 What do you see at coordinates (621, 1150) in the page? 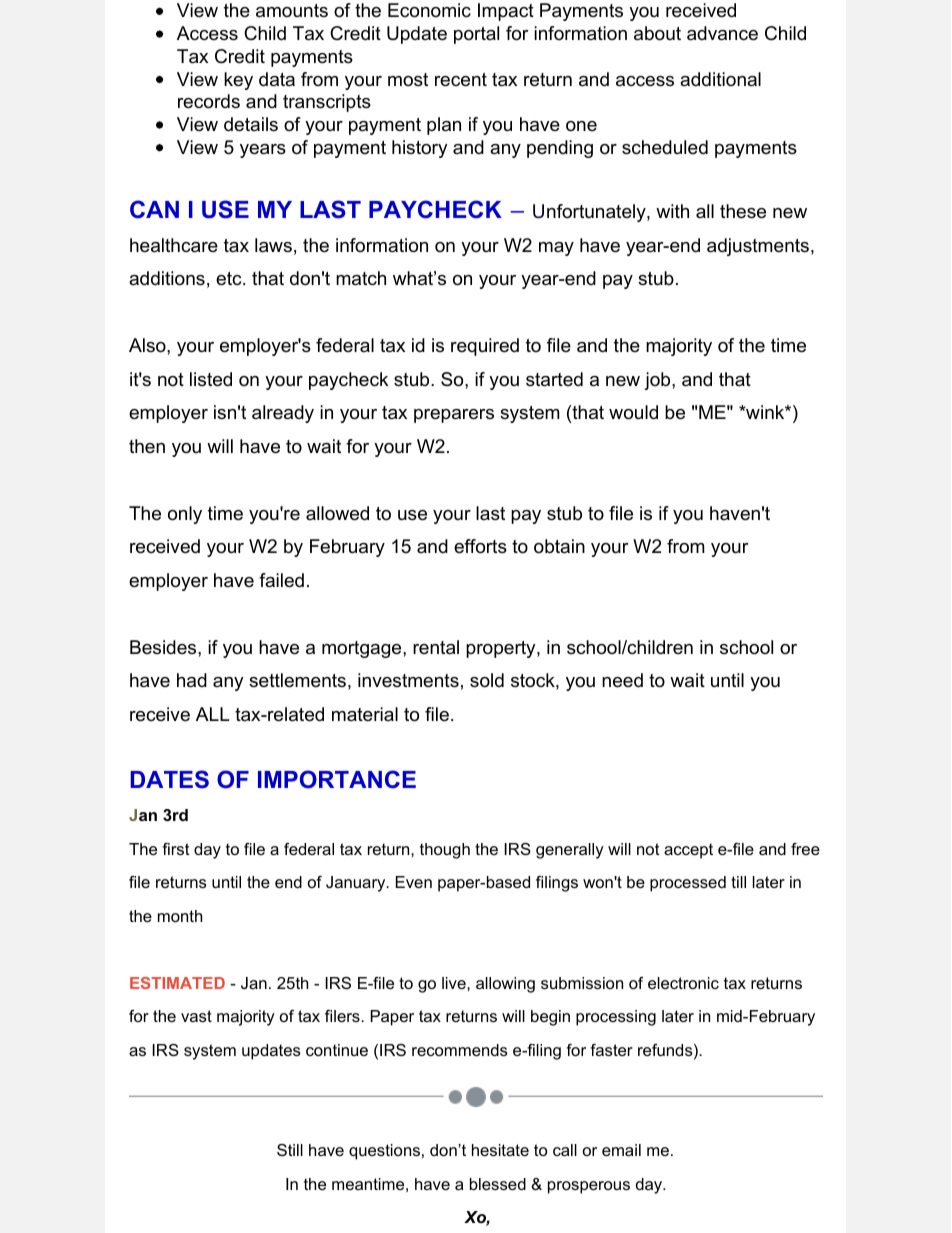
I see `email` at bounding box center [621, 1150].
